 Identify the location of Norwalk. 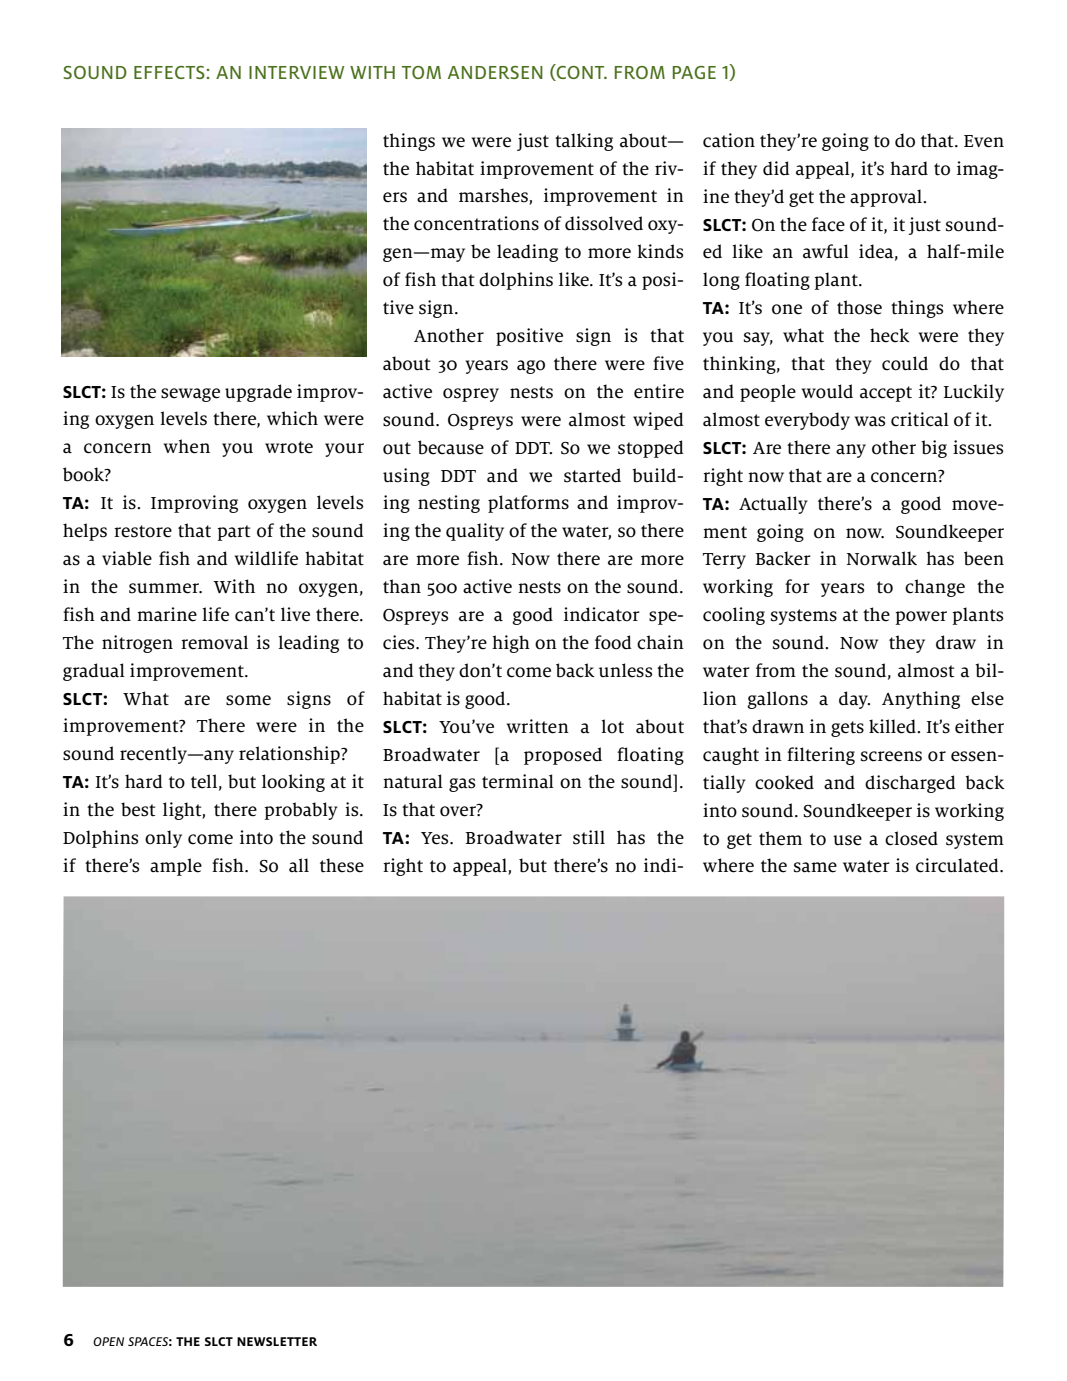
(881, 558).
